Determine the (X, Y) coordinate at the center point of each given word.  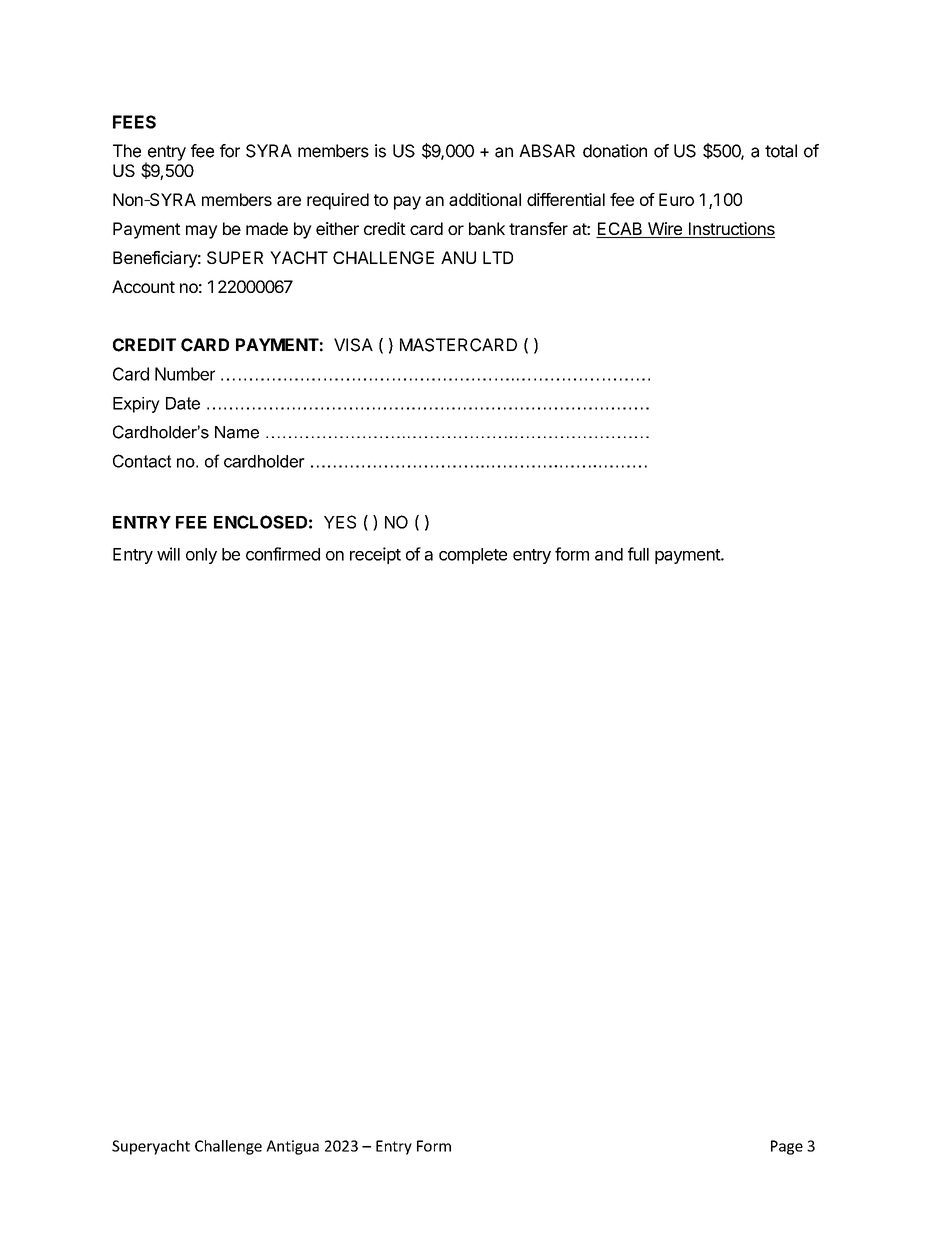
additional (485, 199)
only (201, 556)
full (638, 554)
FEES (134, 122)
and (609, 554)
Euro (676, 199)
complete (473, 556)
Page (787, 1147)
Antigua (292, 1147)
